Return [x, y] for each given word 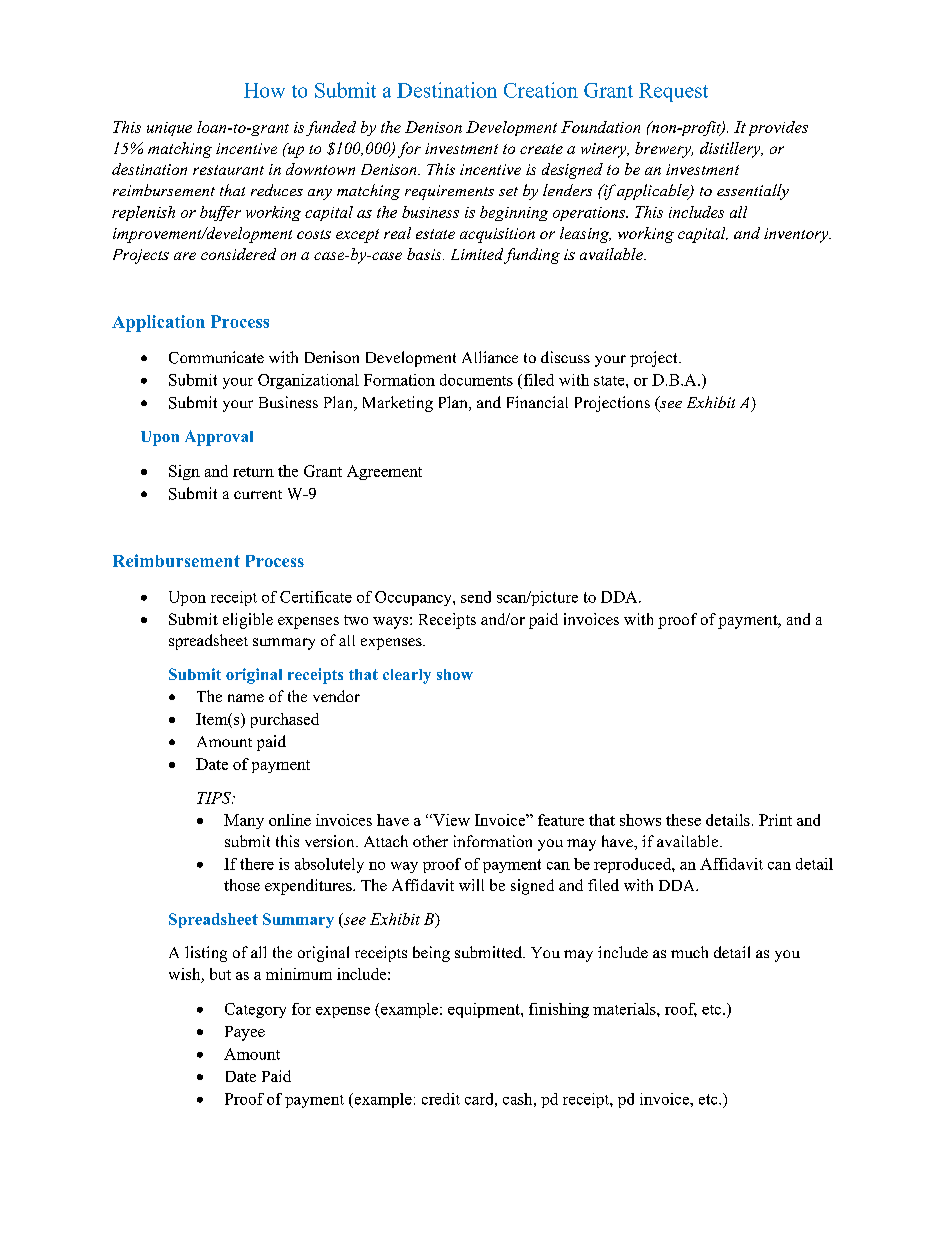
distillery [731, 150]
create [541, 149]
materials [625, 1009]
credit [441, 1099]
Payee [245, 1033]
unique [169, 129]
